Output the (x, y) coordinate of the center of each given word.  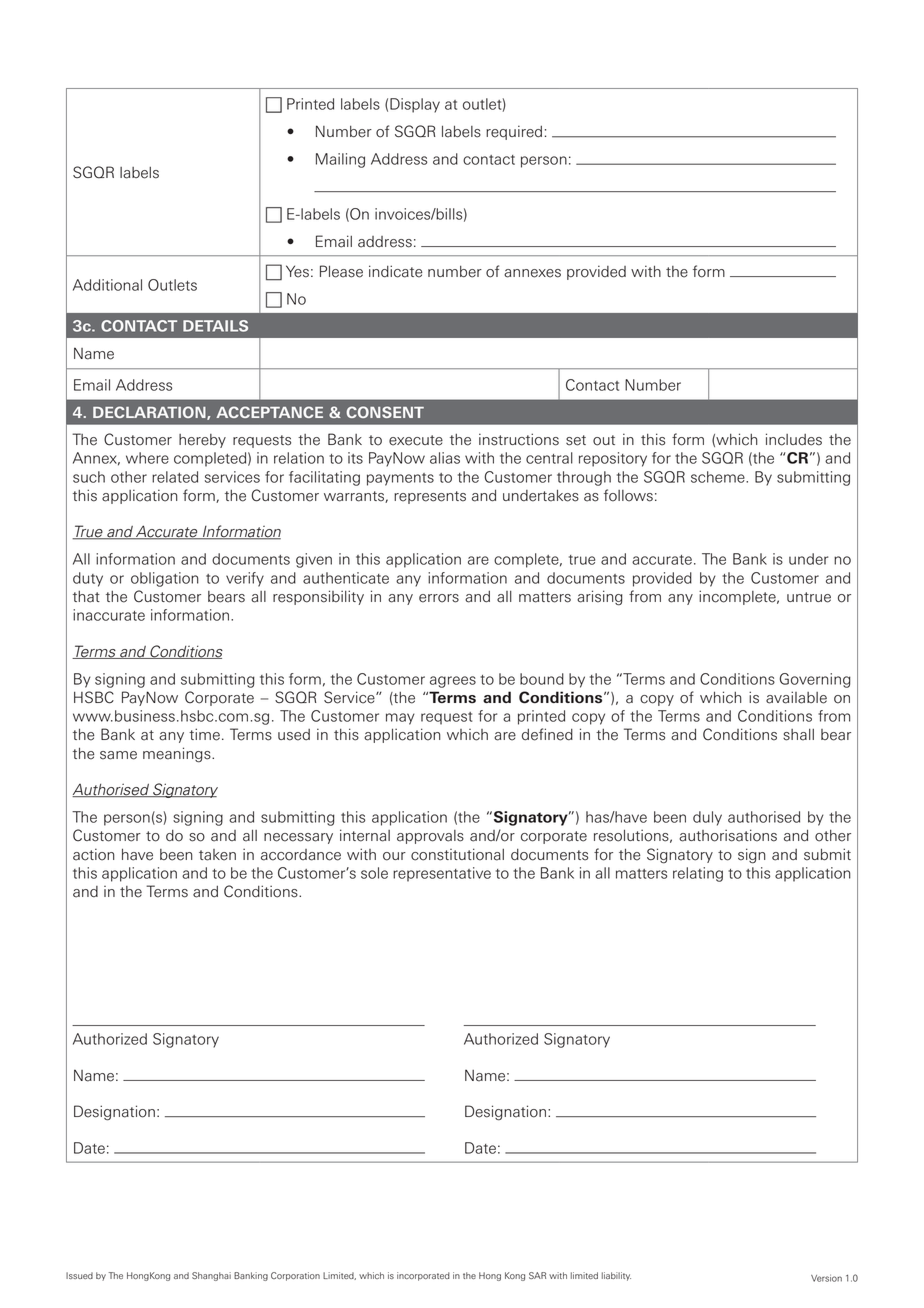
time (204, 734)
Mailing (340, 160)
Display (415, 105)
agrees (453, 682)
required (514, 132)
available (796, 697)
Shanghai (211, 1276)
